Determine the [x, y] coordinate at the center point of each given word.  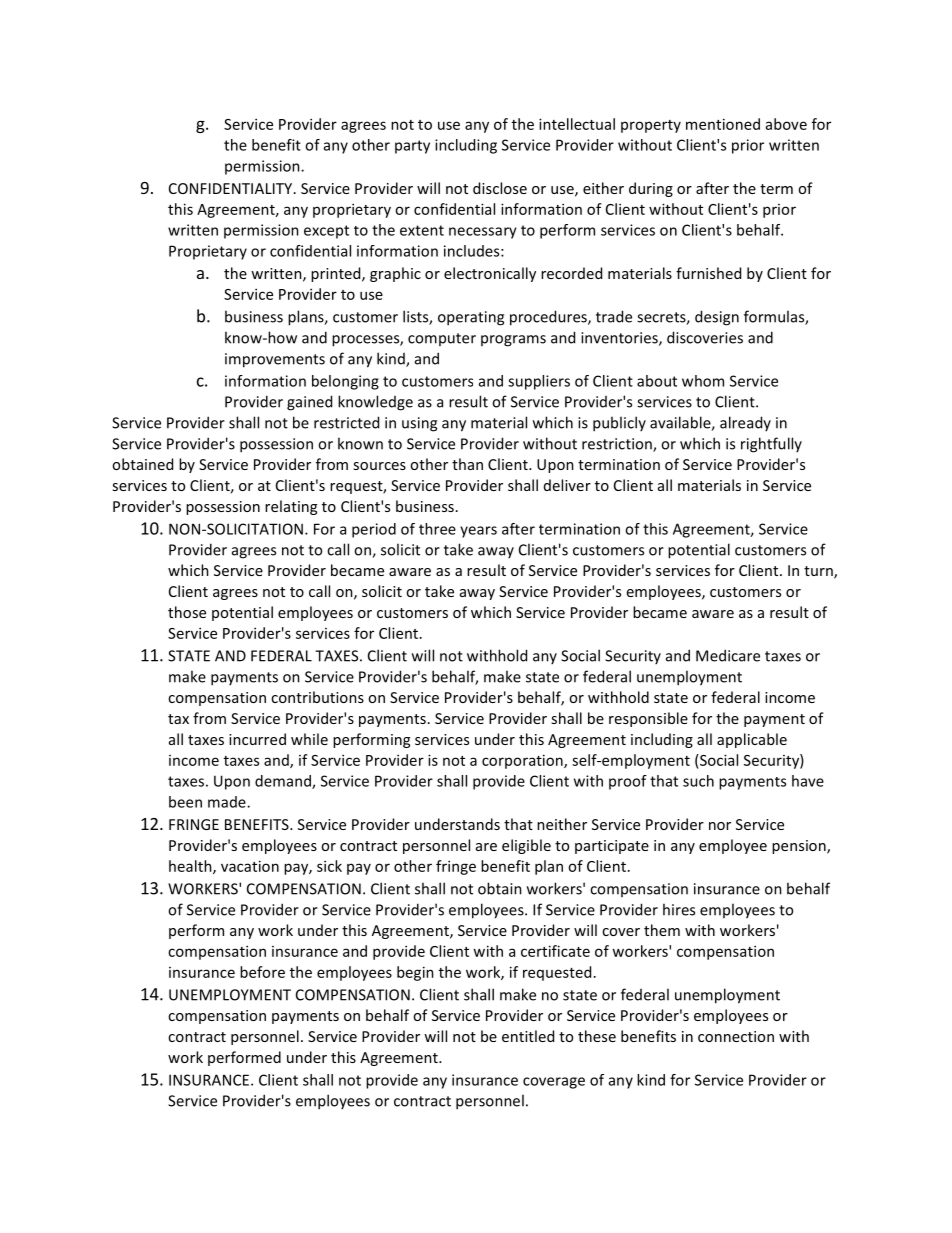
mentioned [723, 124]
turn [819, 572]
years [478, 532]
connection [736, 1036]
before [262, 972]
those [187, 612]
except [326, 232]
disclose [500, 188]
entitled [528, 1036]
